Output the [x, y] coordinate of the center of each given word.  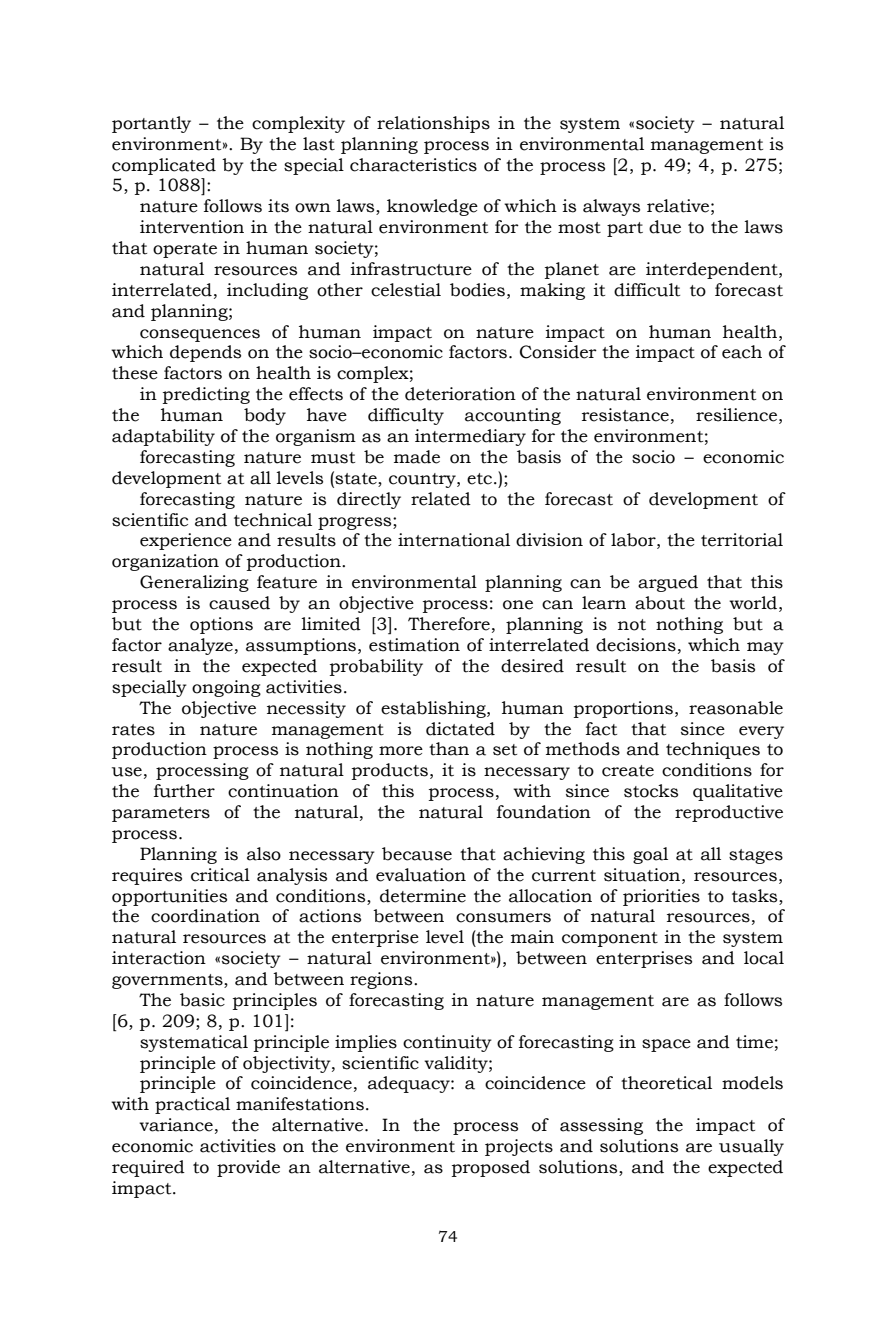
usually [751, 1147]
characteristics [413, 165]
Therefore [449, 624]
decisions [636, 645]
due [665, 227]
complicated [164, 166]
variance [176, 1125]
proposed [491, 1168]
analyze [200, 646]
